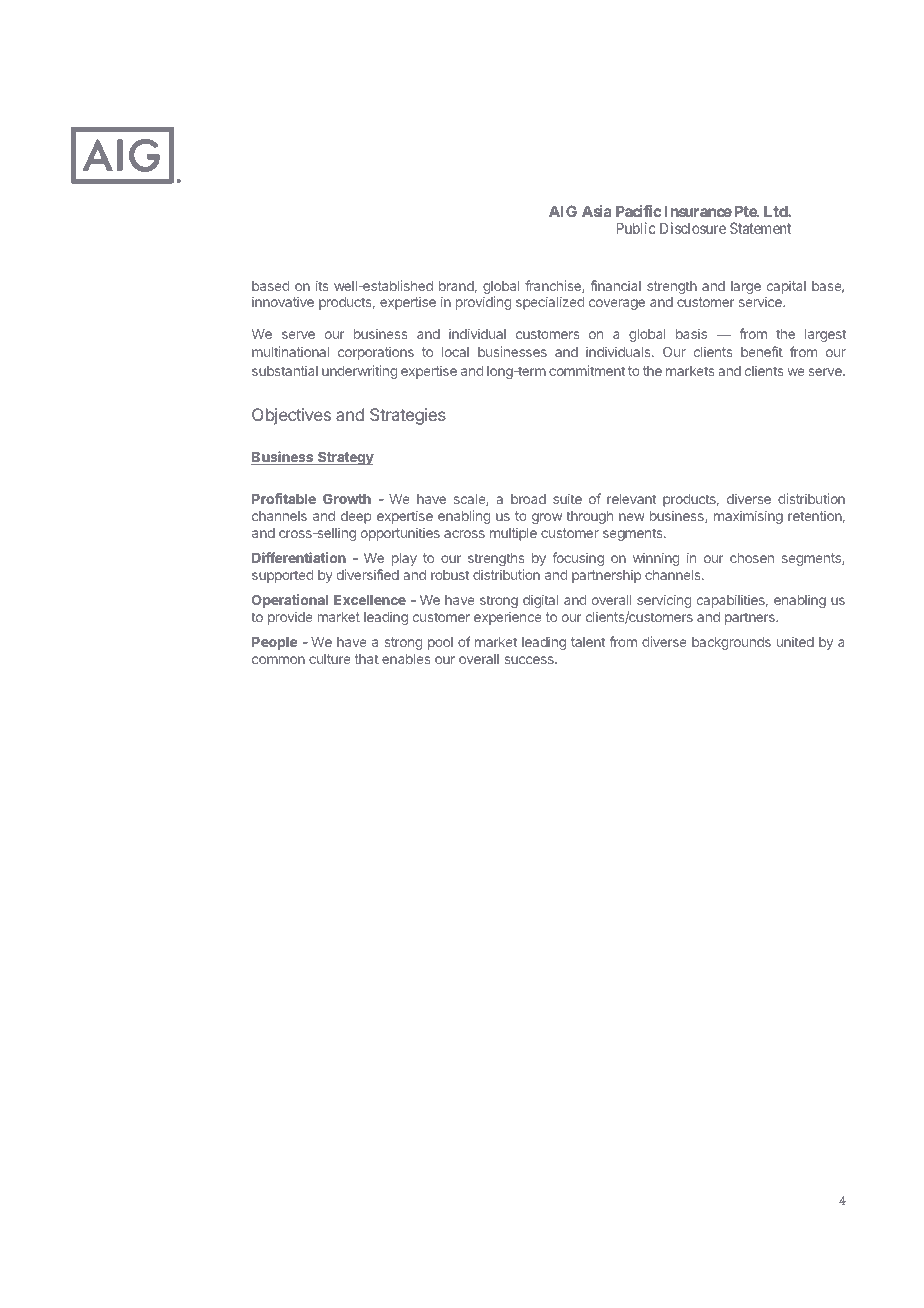 The width and height of the screenshot is (924, 1308). What do you see at coordinates (631, 499) in the screenshot?
I see `relevant` at bounding box center [631, 499].
